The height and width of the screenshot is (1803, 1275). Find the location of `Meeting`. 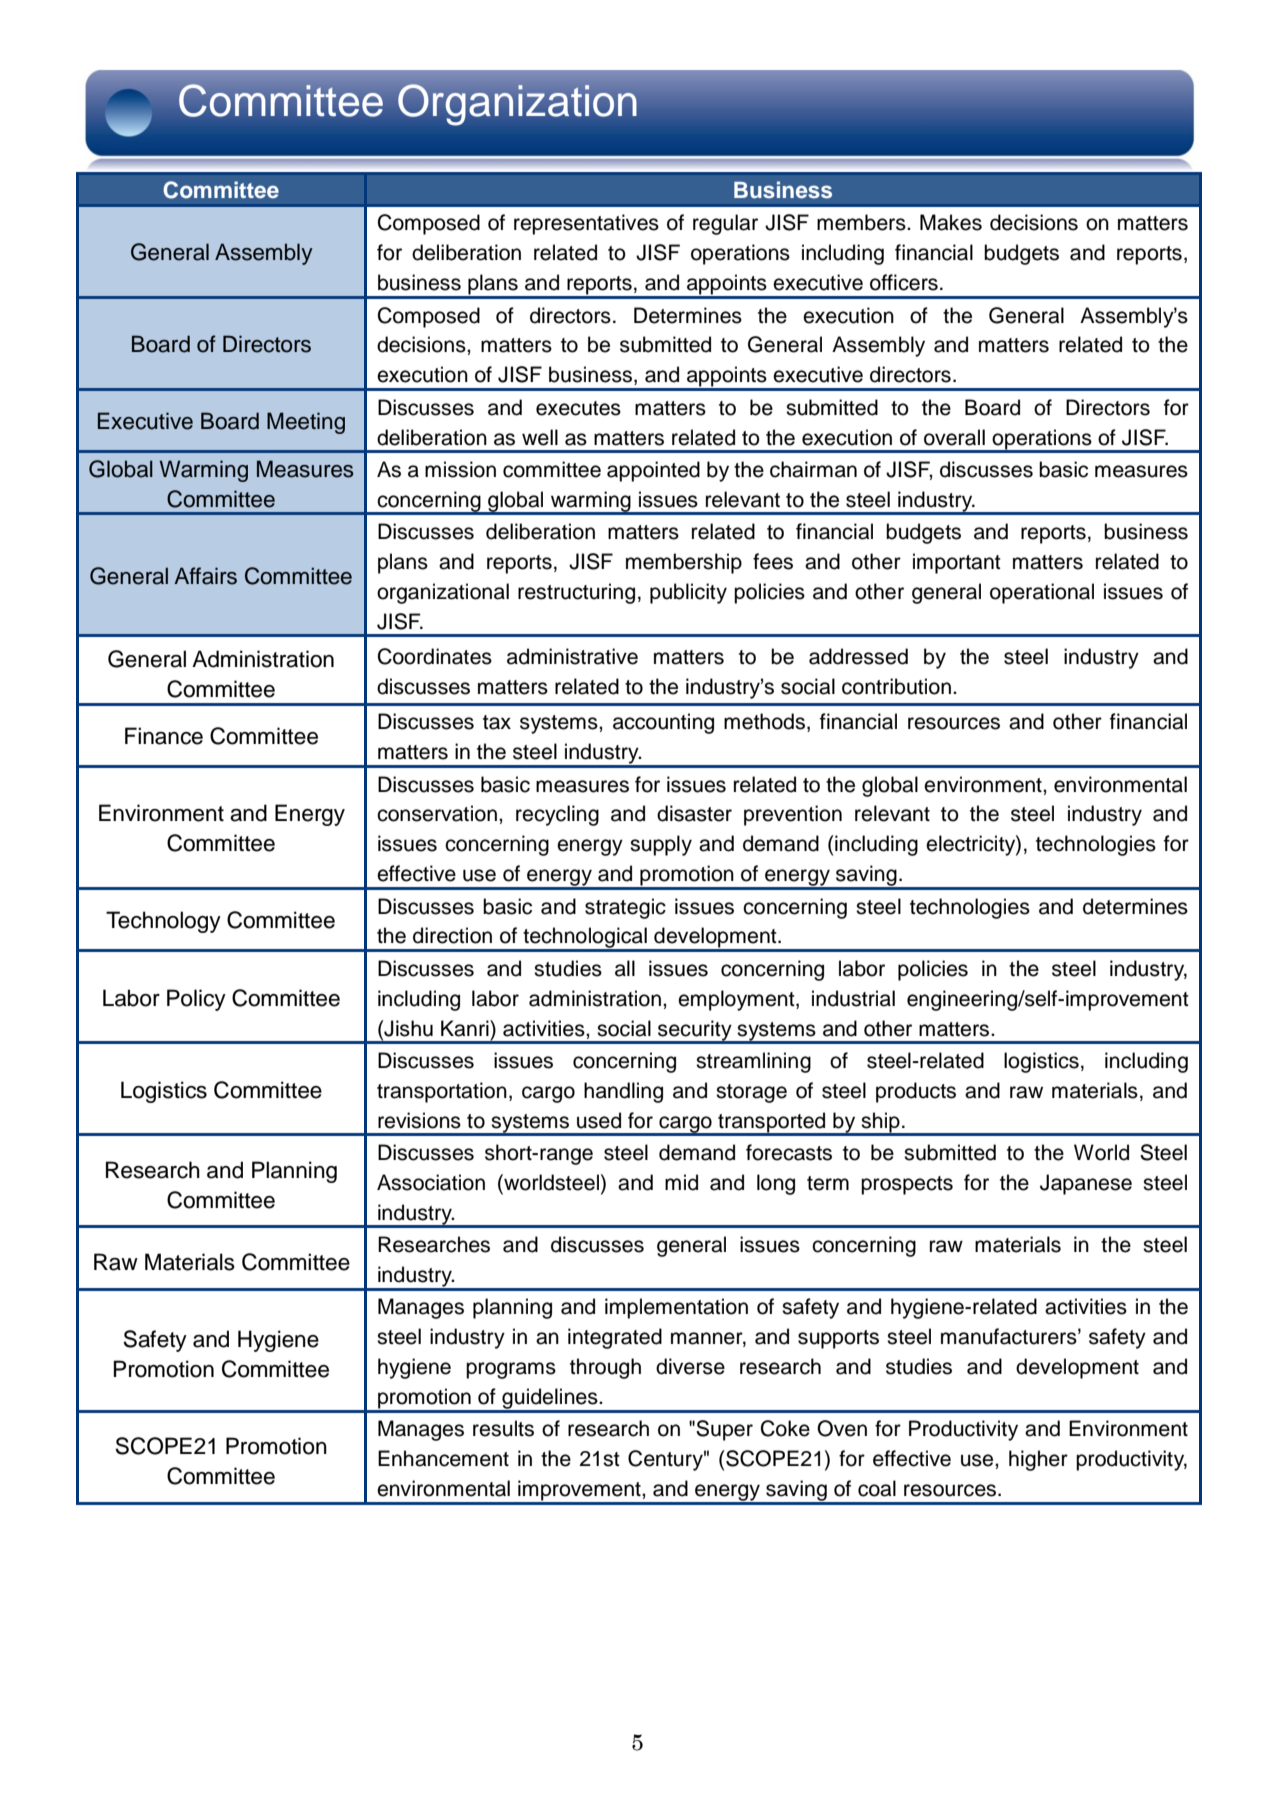

Meeting is located at coordinates (306, 423).
